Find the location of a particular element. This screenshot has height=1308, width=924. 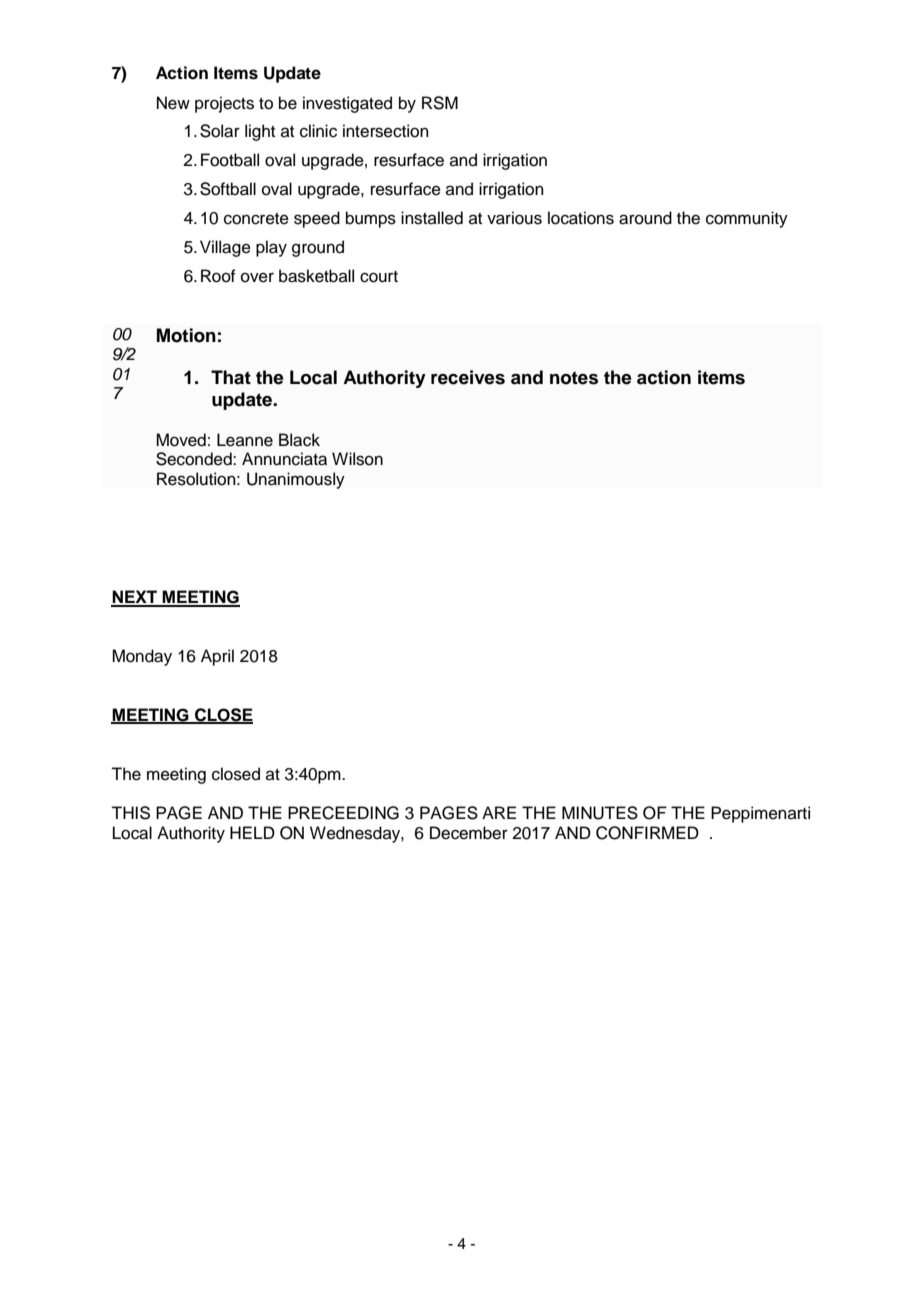

over is located at coordinates (257, 277).
